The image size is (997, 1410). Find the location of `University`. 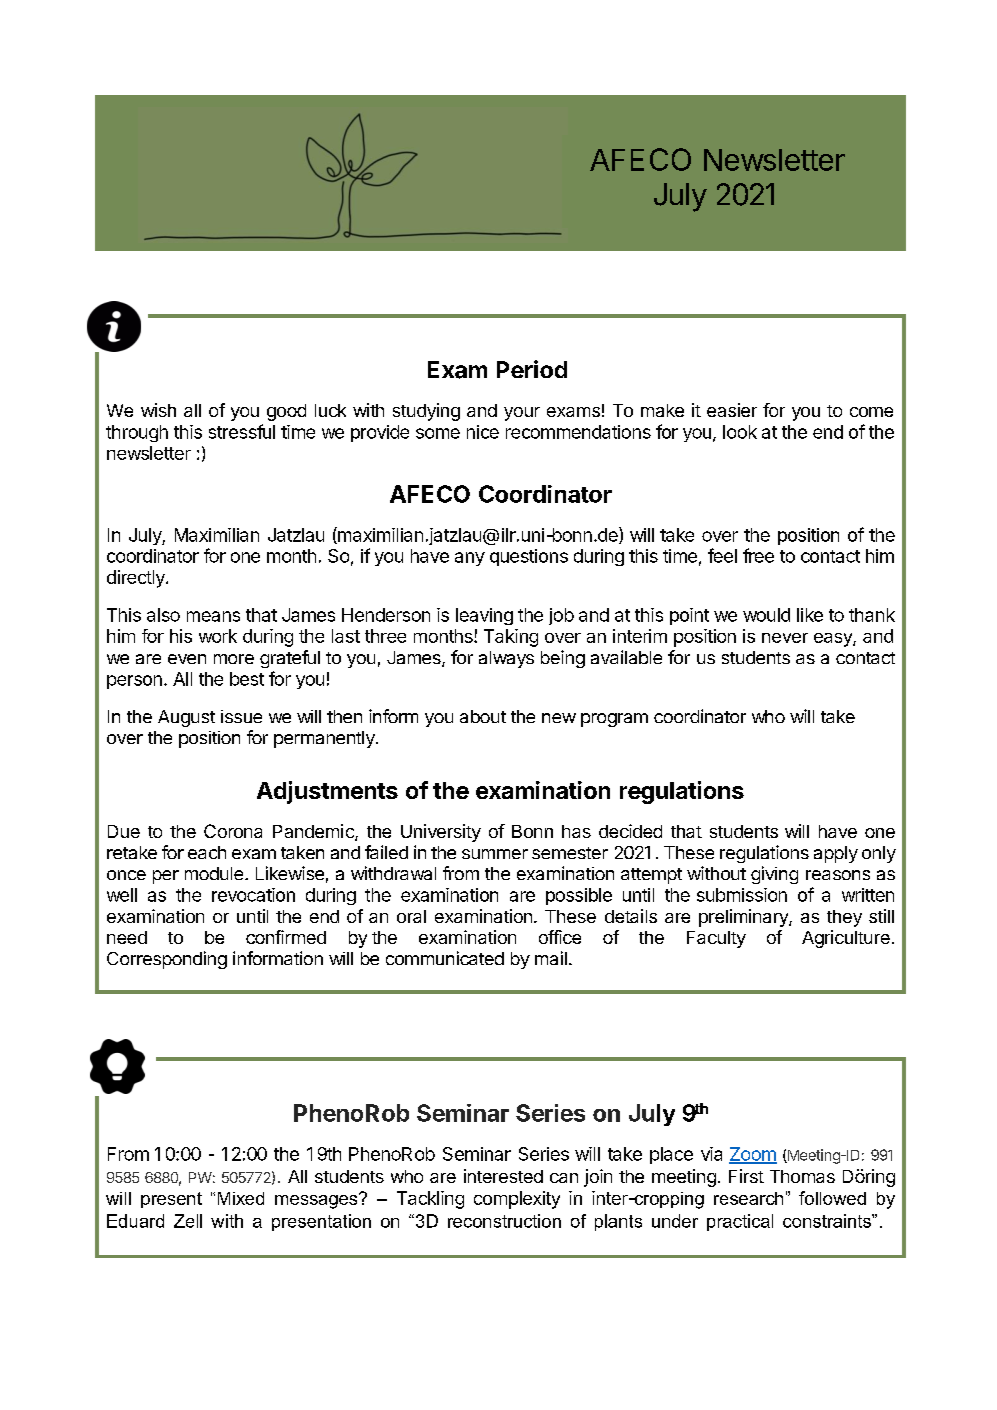

University is located at coordinates (441, 833).
